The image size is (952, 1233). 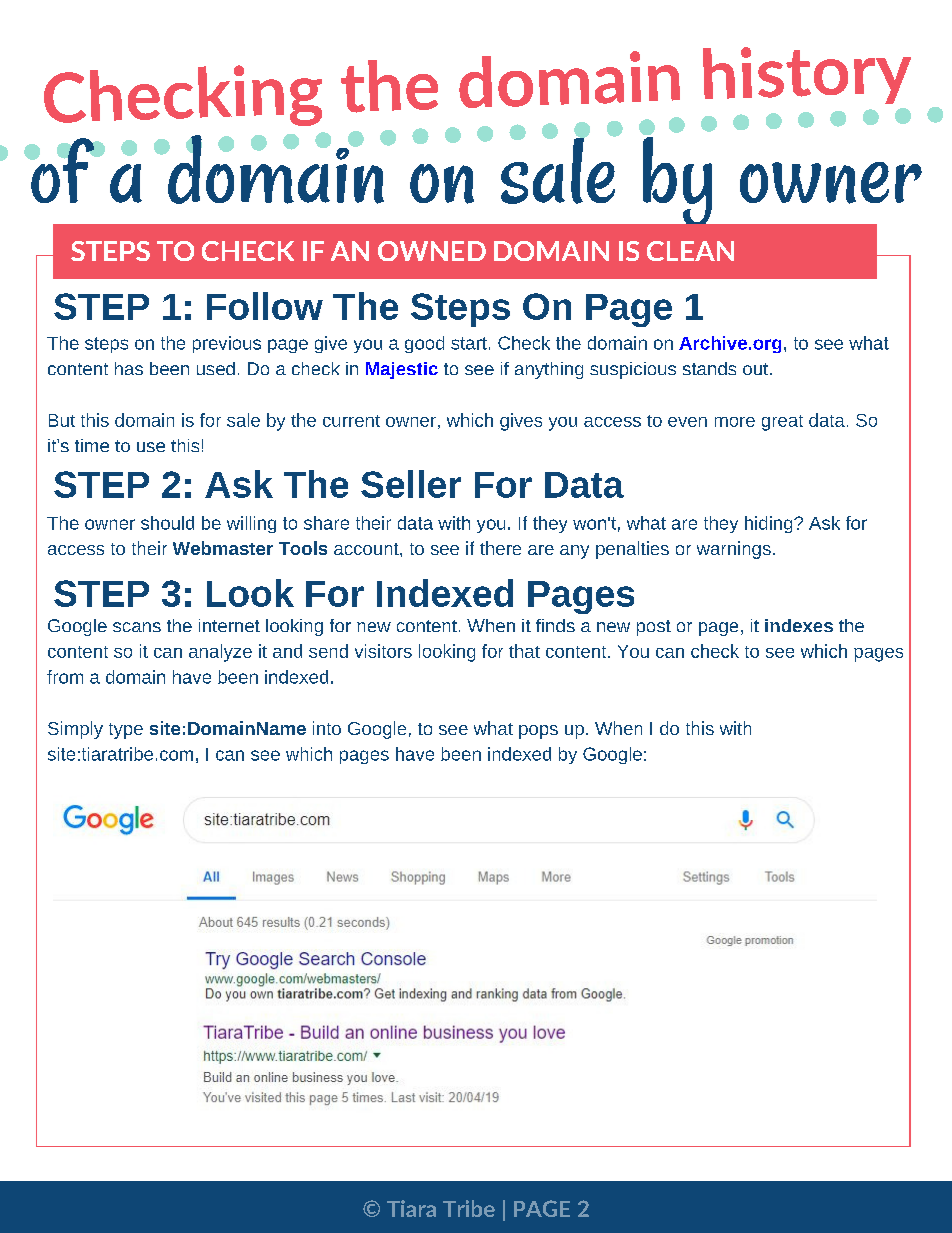 I want to click on hiding, so click(x=770, y=524).
